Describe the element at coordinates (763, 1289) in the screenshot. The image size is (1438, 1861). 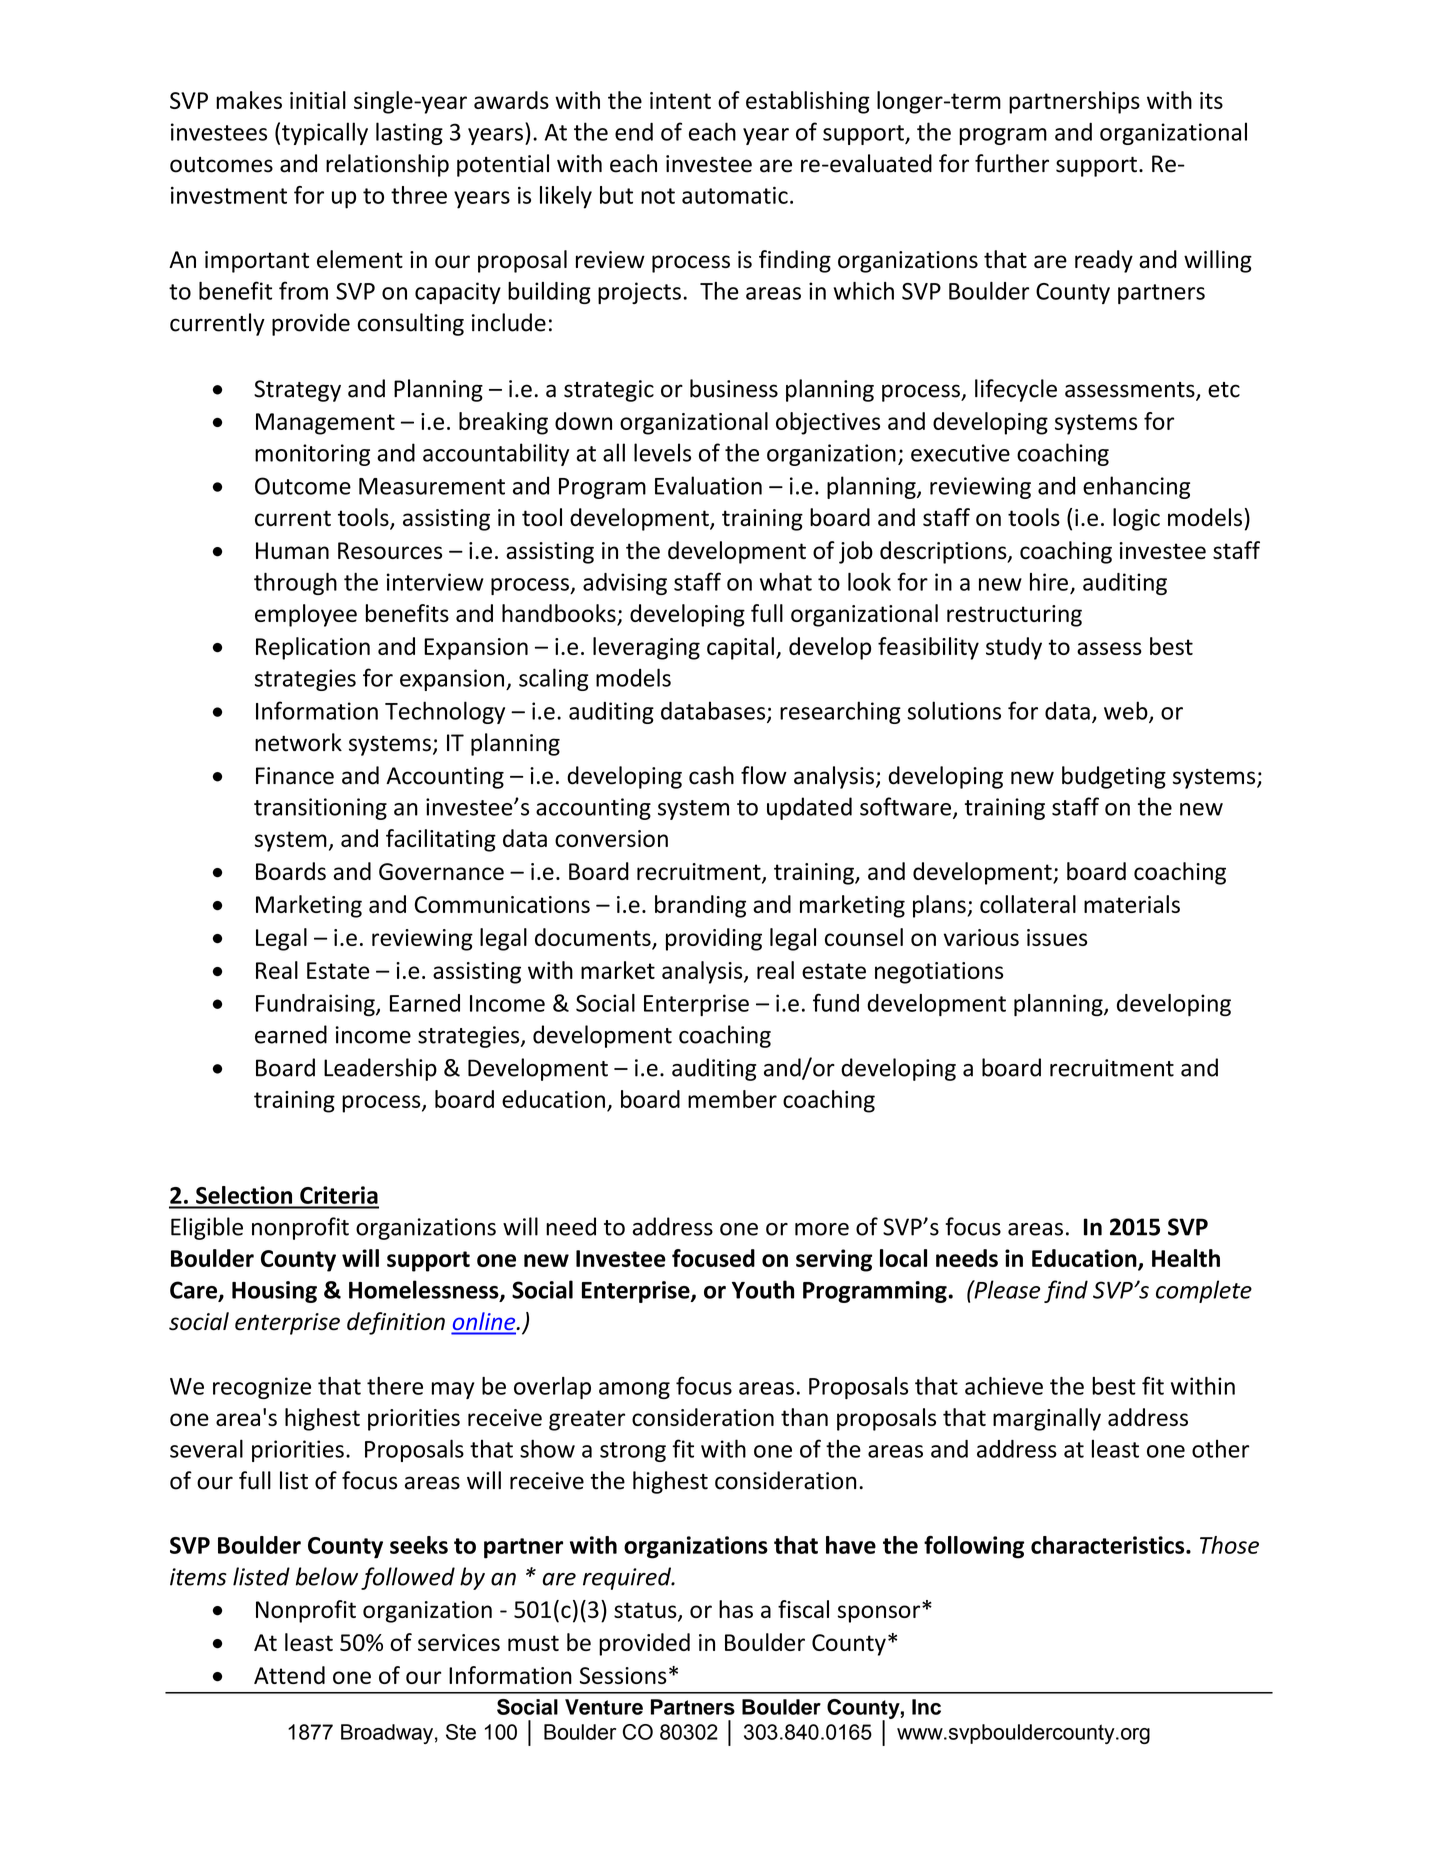
I see `Youth` at that location.
